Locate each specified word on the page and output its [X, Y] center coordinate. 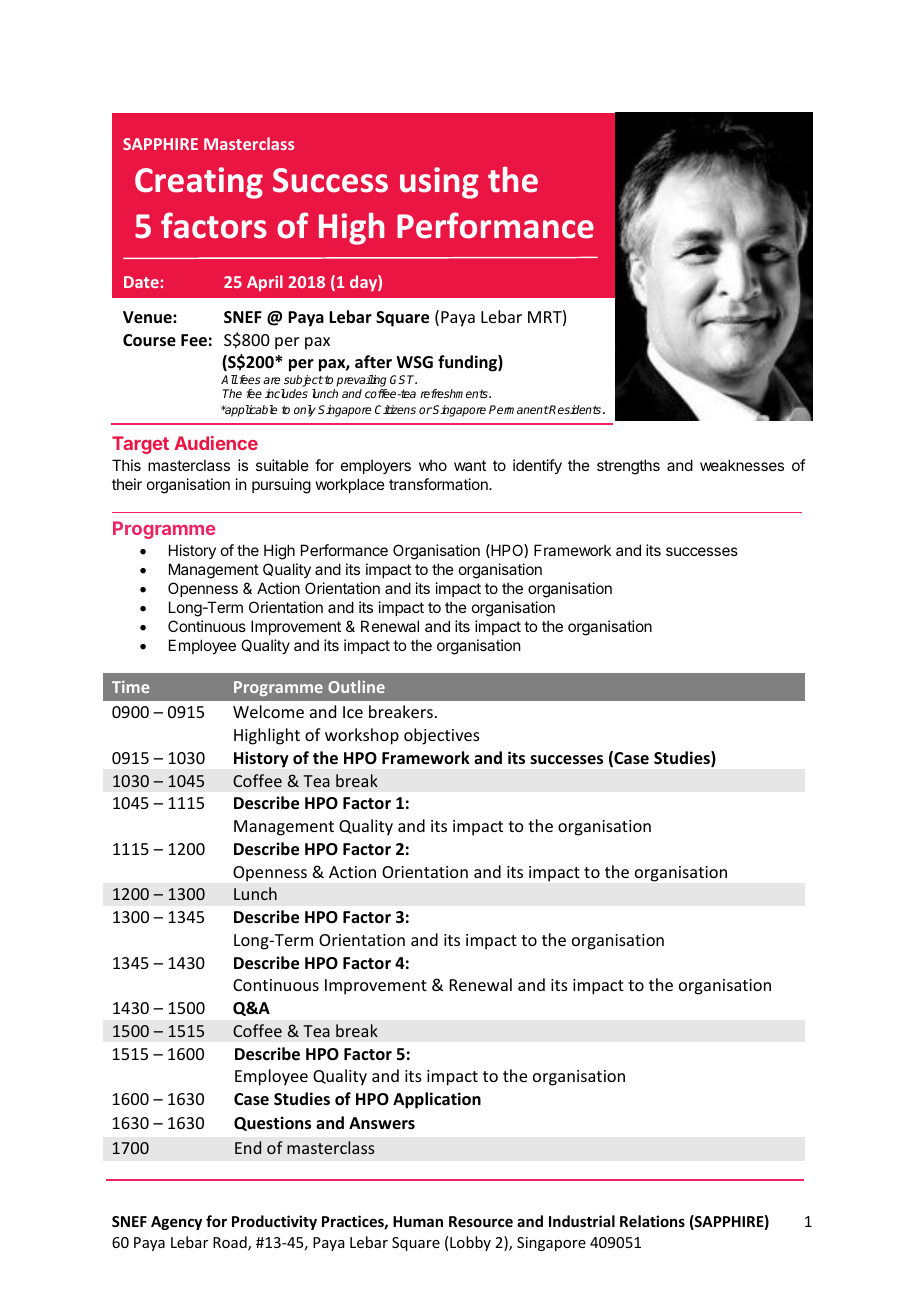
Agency [176, 1223]
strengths [628, 467]
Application [437, 1100]
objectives [442, 736]
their [127, 484]
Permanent [519, 409]
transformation [439, 484]
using [439, 183]
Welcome [268, 711]
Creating [199, 183]
